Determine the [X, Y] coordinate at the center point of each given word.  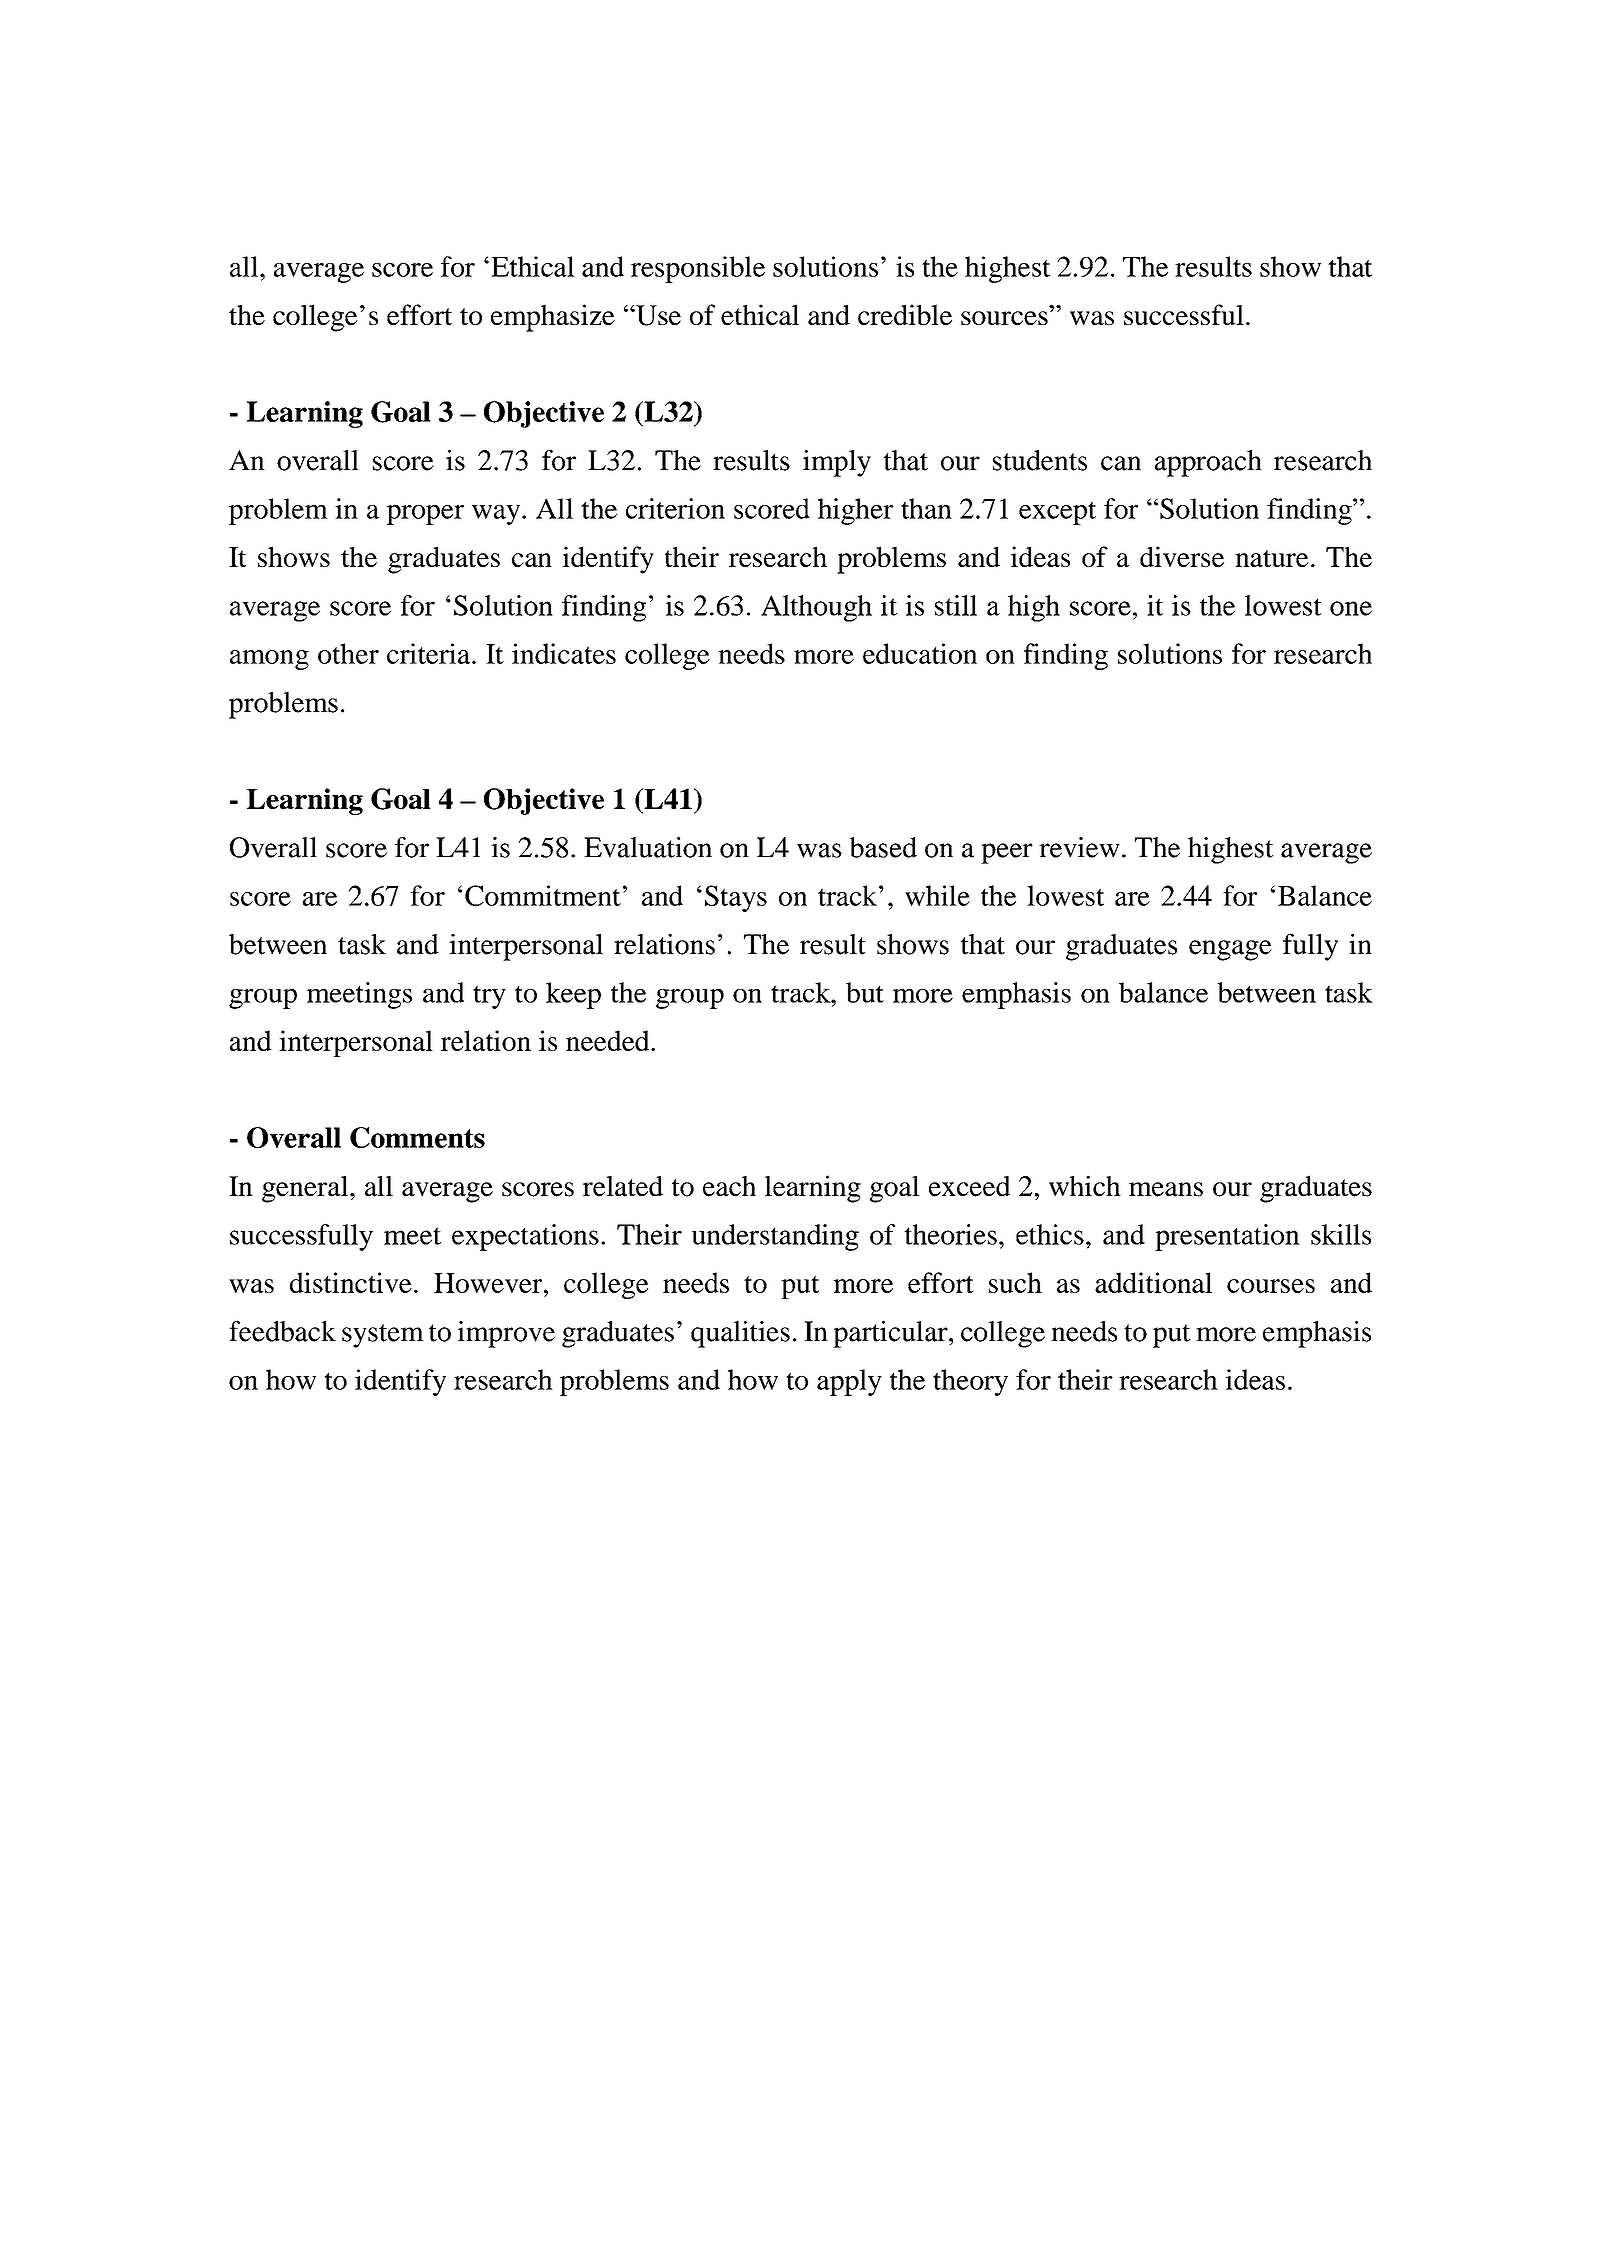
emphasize [553, 318]
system [383, 1336]
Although [816, 608]
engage [1230, 950]
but [865, 992]
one [1351, 608]
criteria [430, 653]
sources [1004, 318]
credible [905, 314]
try [489, 997]
